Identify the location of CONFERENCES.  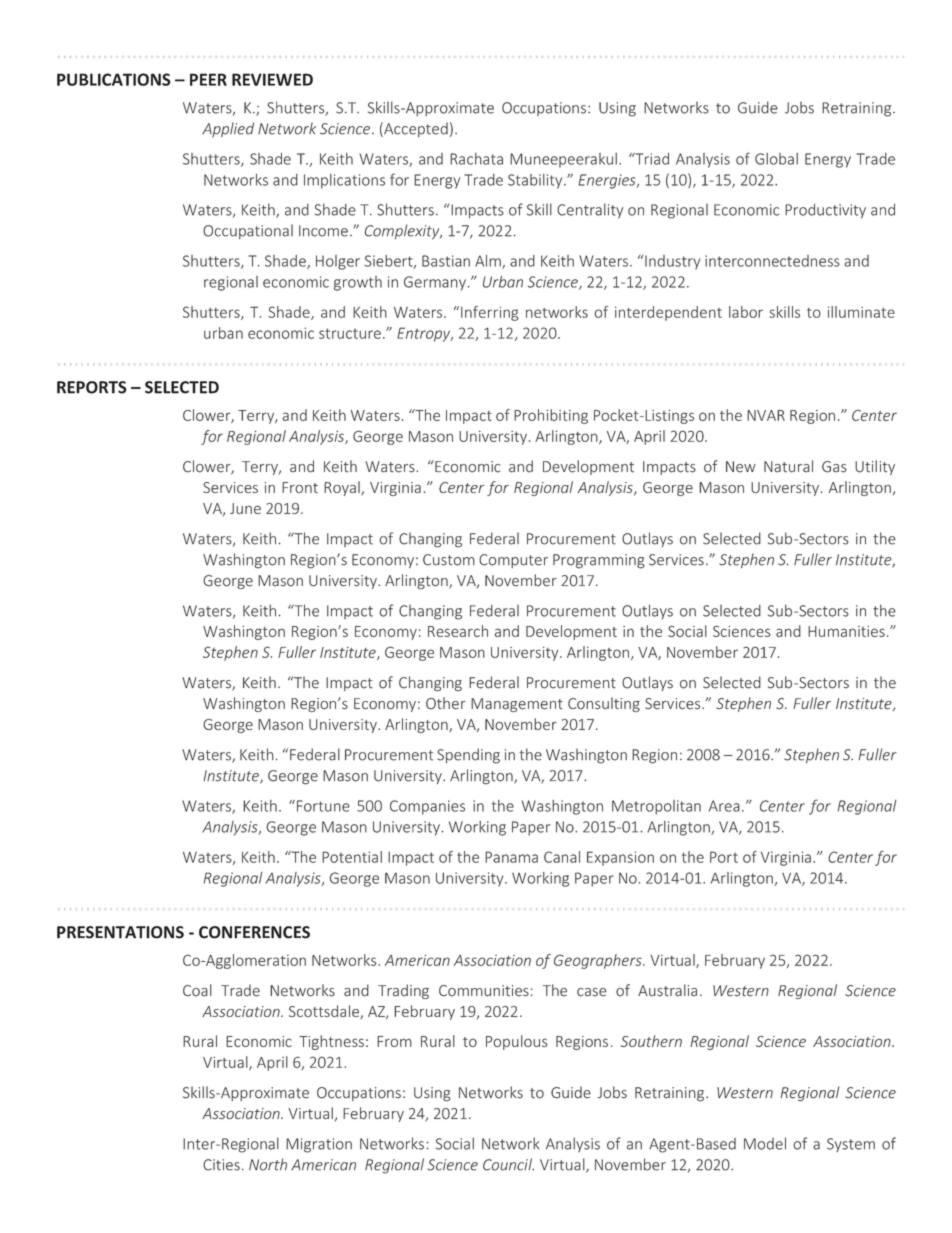
(254, 932).
